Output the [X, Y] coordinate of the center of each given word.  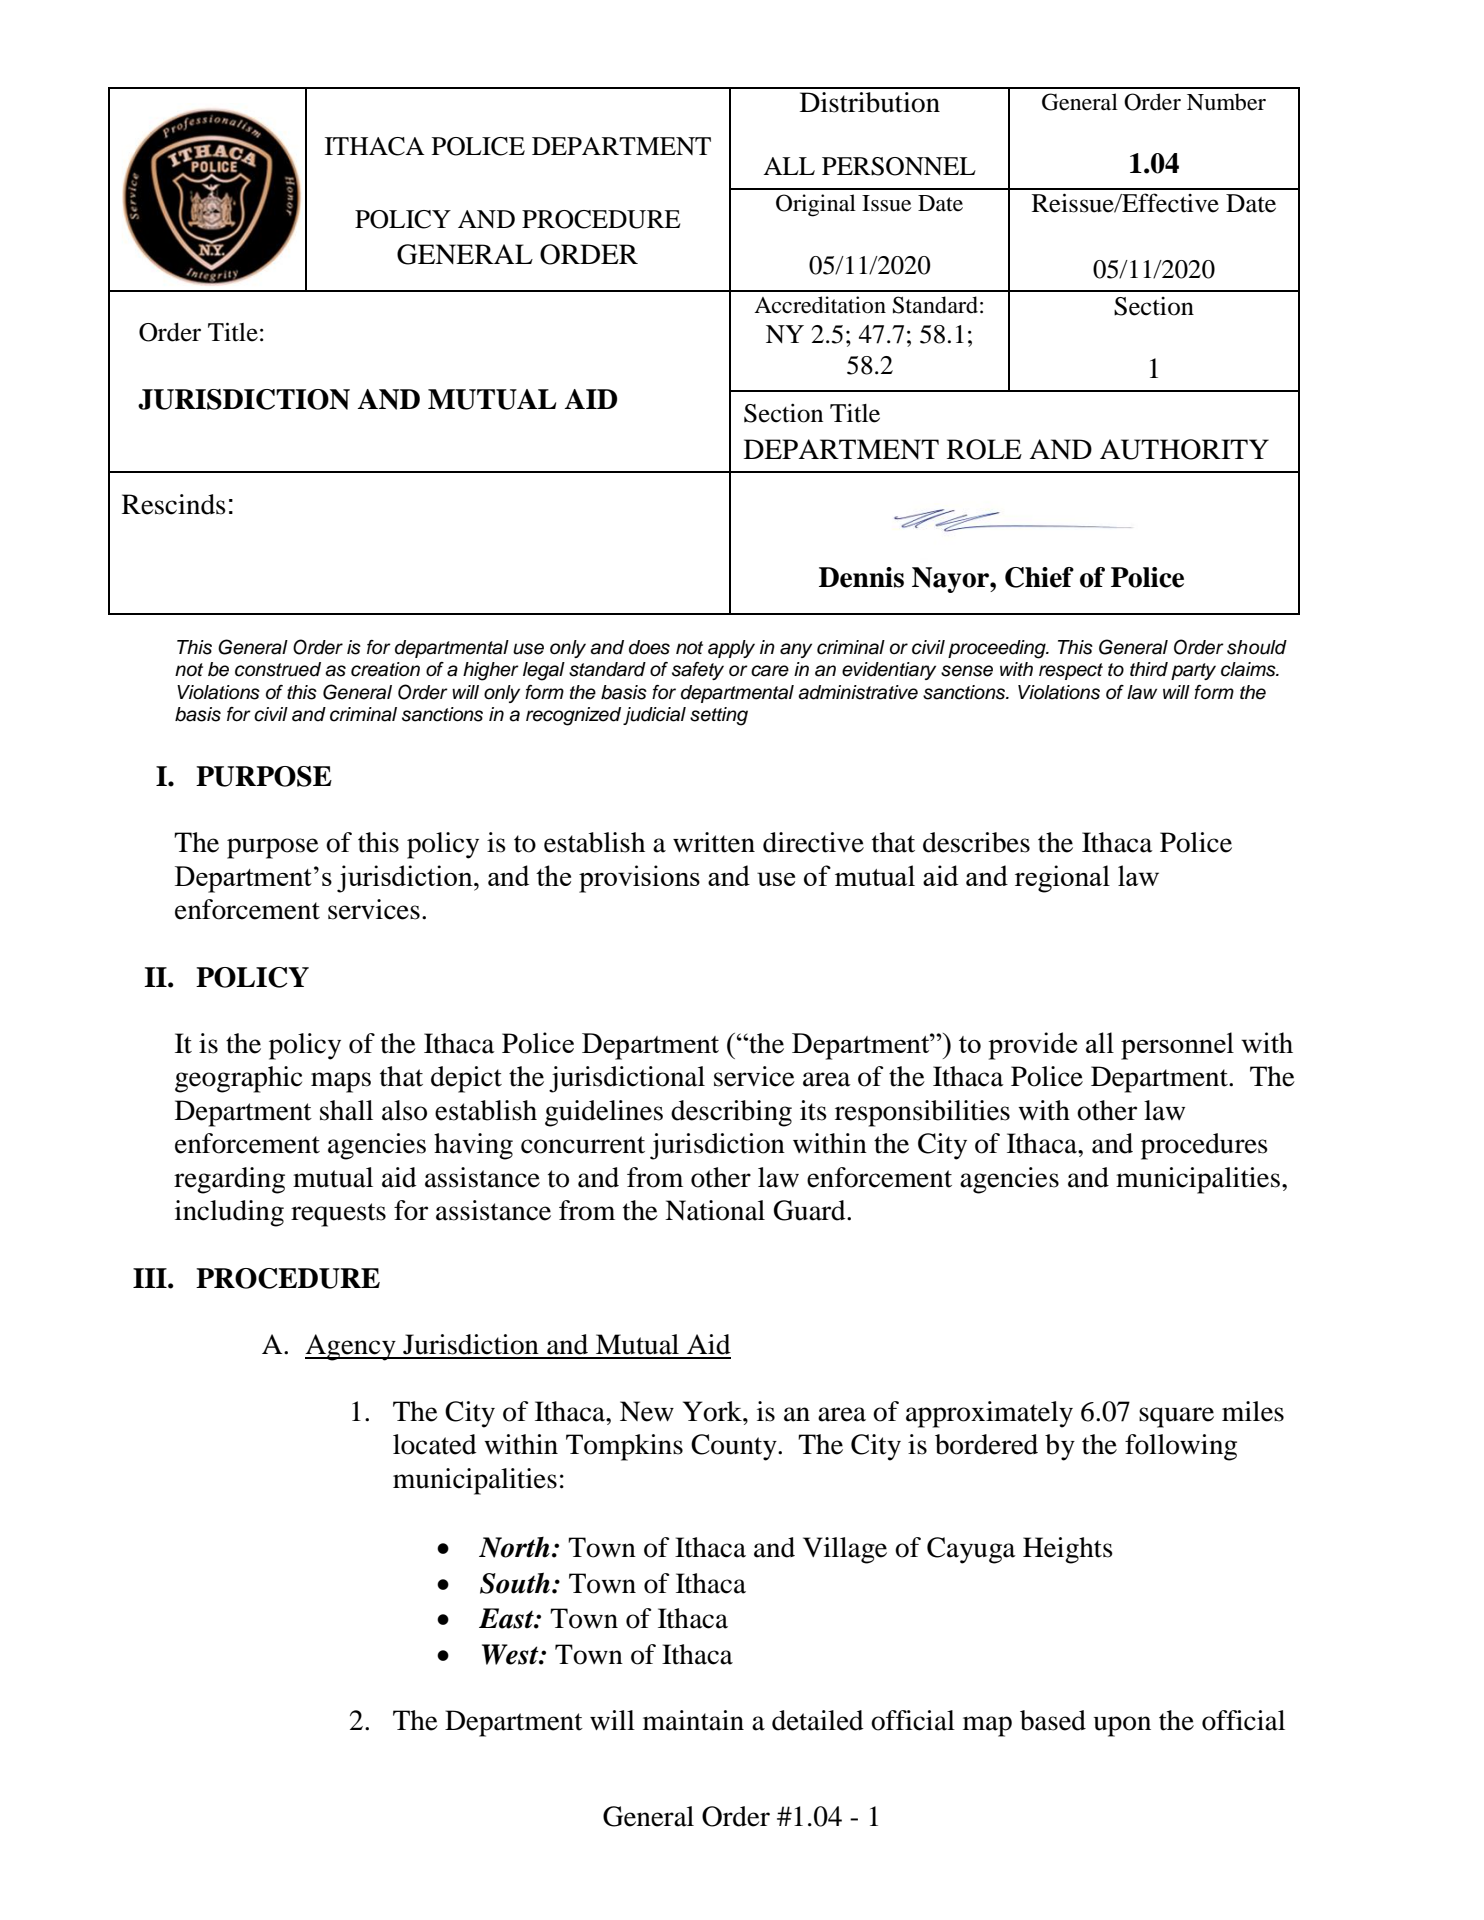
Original [816, 205]
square [1176, 1417]
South [515, 1583]
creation [385, 669]
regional [1062, 879]
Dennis [861, 577]
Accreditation [820, 305]
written [714, 842]
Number [1226, 102]
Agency [351, 1347]
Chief [1039, 577]
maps [341, 1082]
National [715, 1210]
